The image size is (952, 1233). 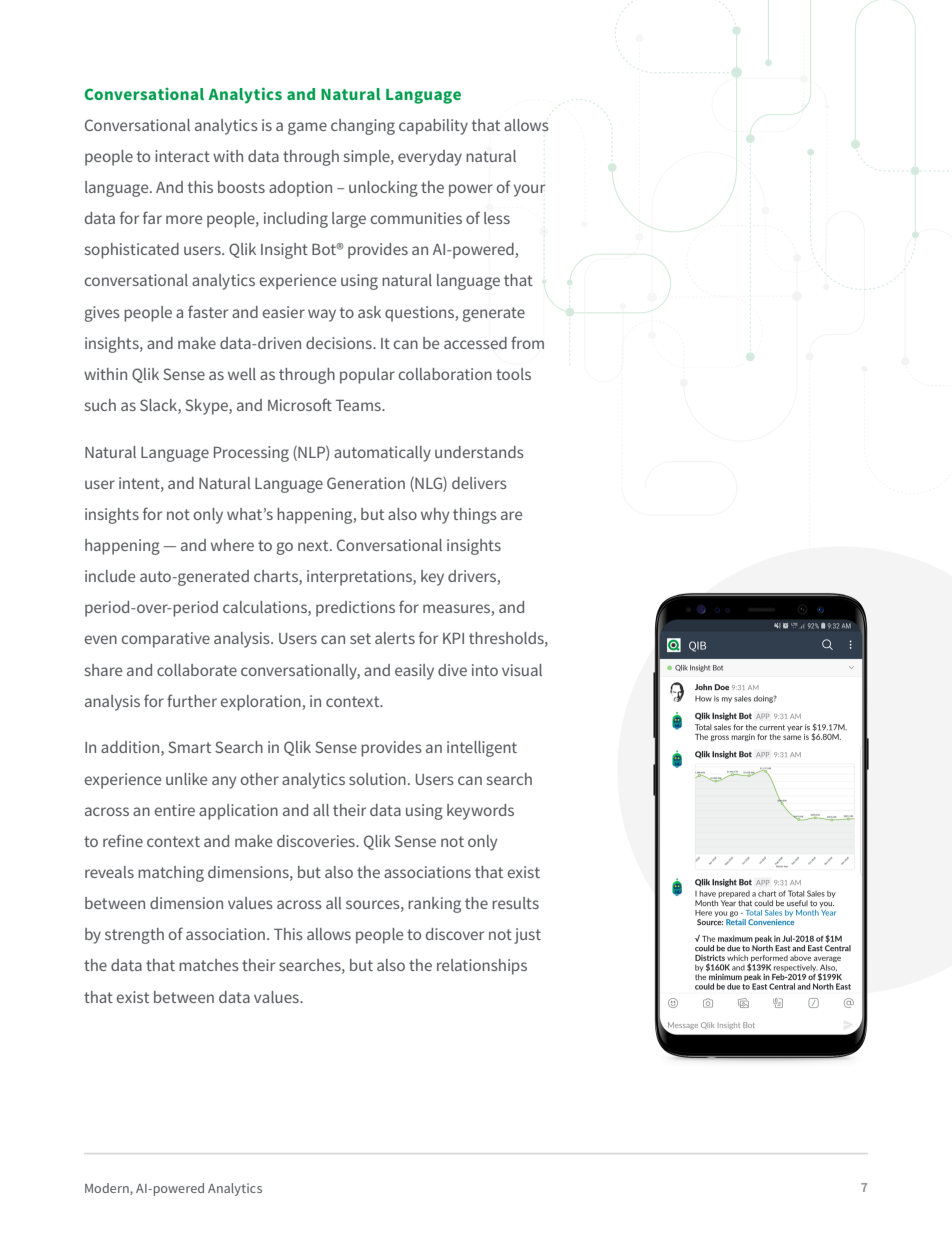 What do you see at coordinates (515, 903) in the document?
I see `results` at bounding box center [515, 903].
